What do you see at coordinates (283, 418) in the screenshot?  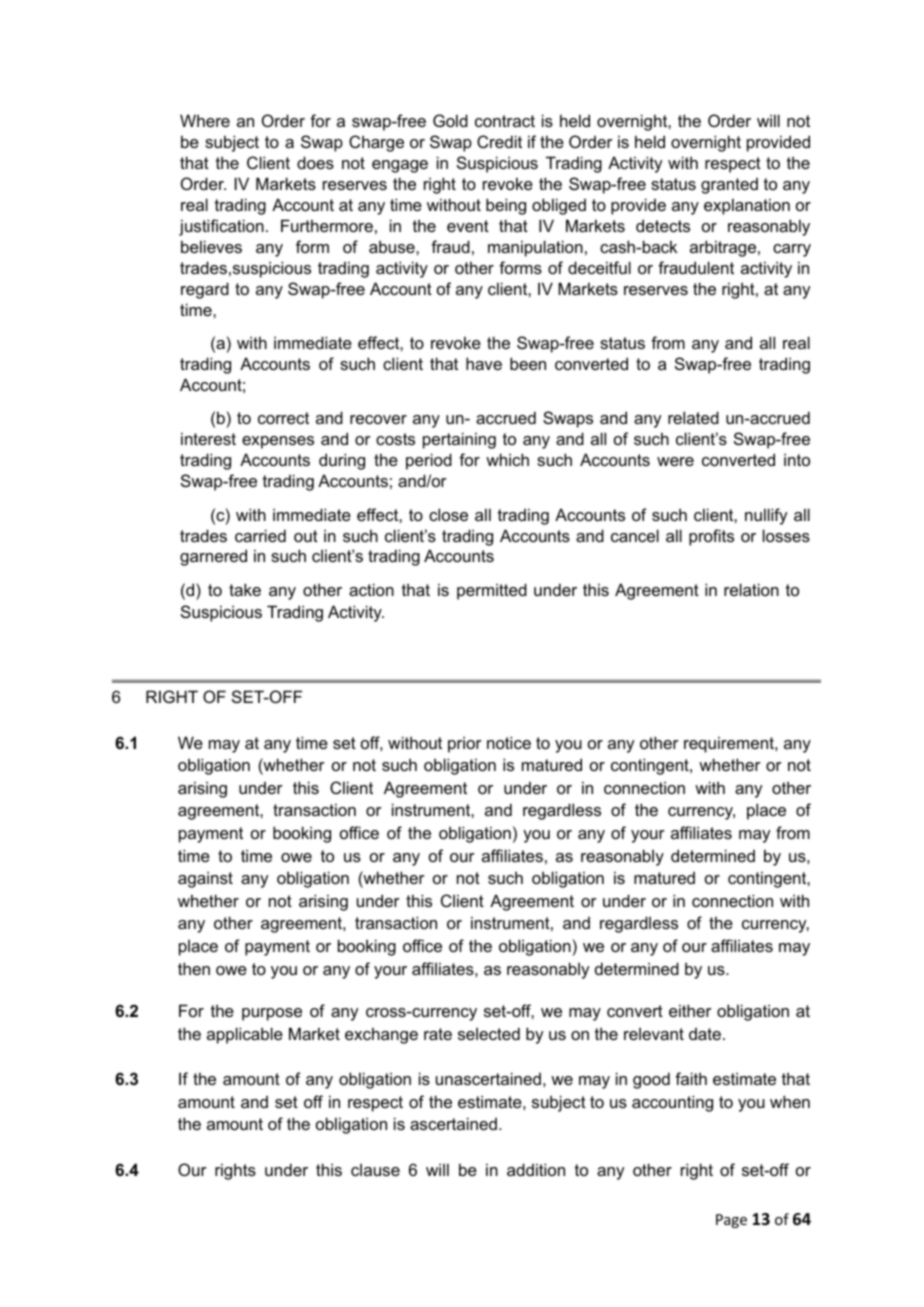 I see `correct` at bounding box center [283, 418].
